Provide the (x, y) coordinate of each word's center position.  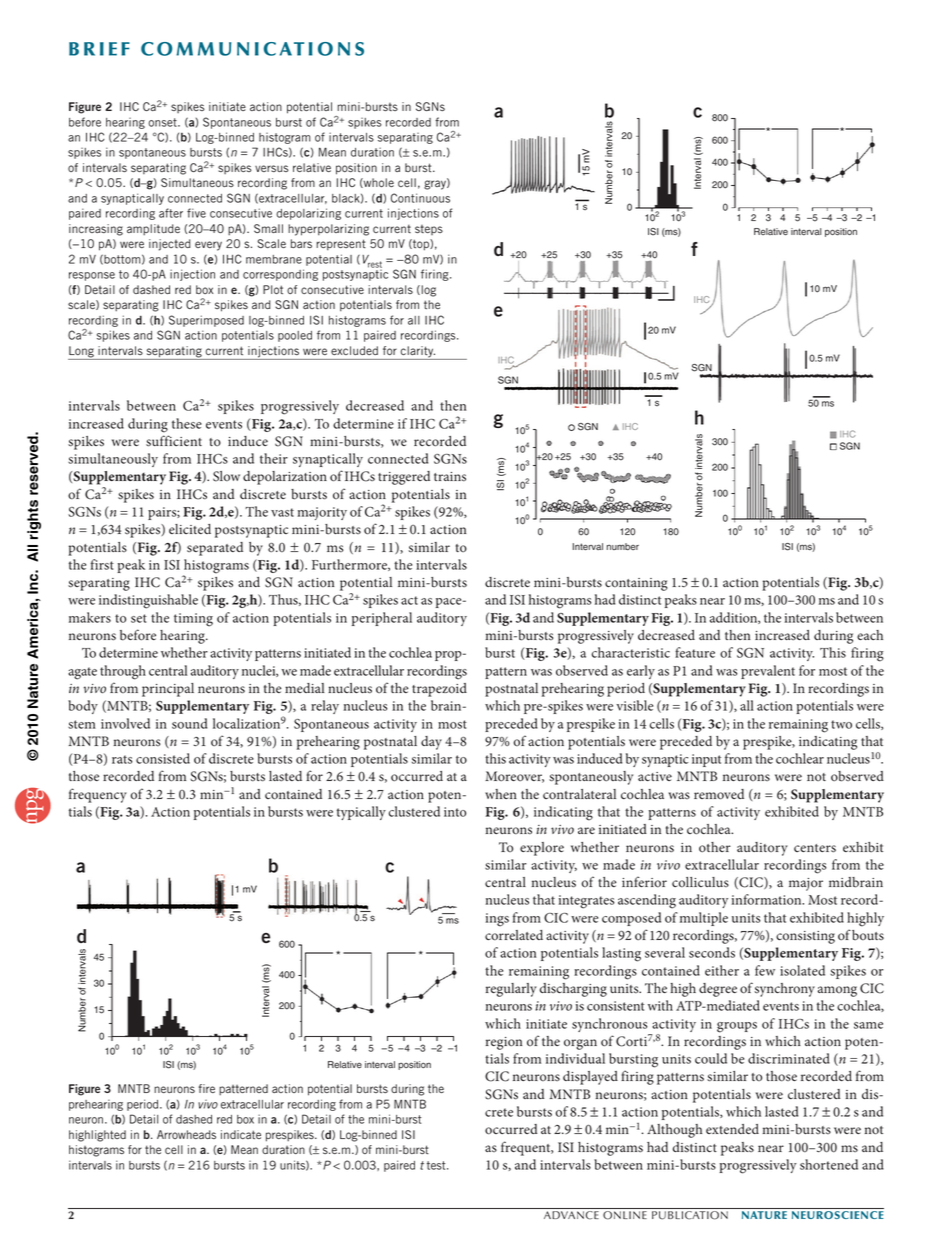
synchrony (785, 990)
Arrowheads (186, 1134)
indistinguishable (148, 601)
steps (429, 230)
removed (719, 794)
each (870, 635)
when (501, 794)
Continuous (420, 198)
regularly (511, 990)
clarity (417, 353)
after (171, 213)
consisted (163, 758)
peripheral (382, 619)
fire (207, 1088)
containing (636, 584)
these (187, 423)
